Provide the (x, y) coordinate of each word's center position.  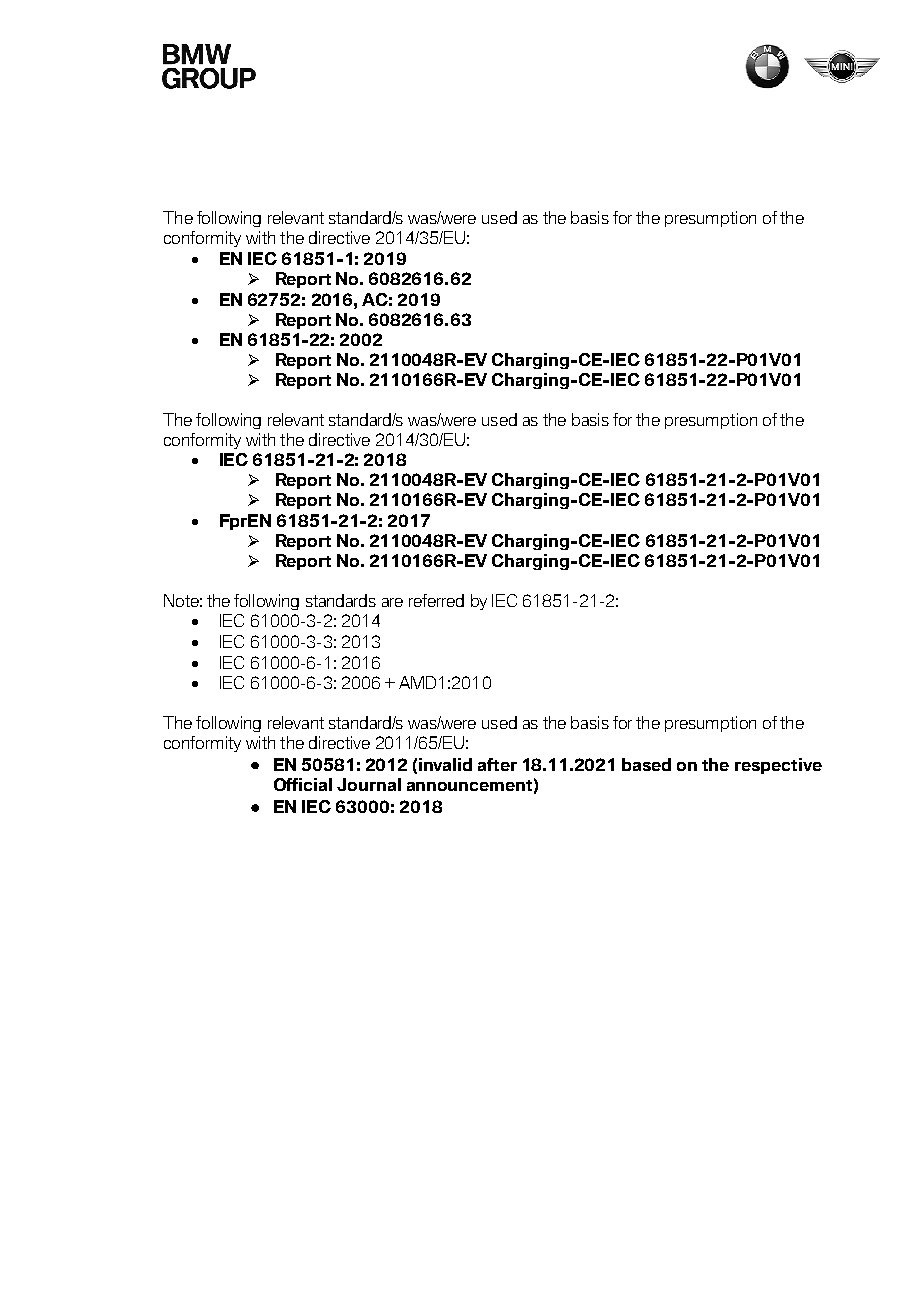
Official (303, 784)
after (497, 764)
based (646, 764)
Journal (369, 784)
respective (778, 766)
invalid (445, 764)
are (392, 602)
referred (436, 600)
